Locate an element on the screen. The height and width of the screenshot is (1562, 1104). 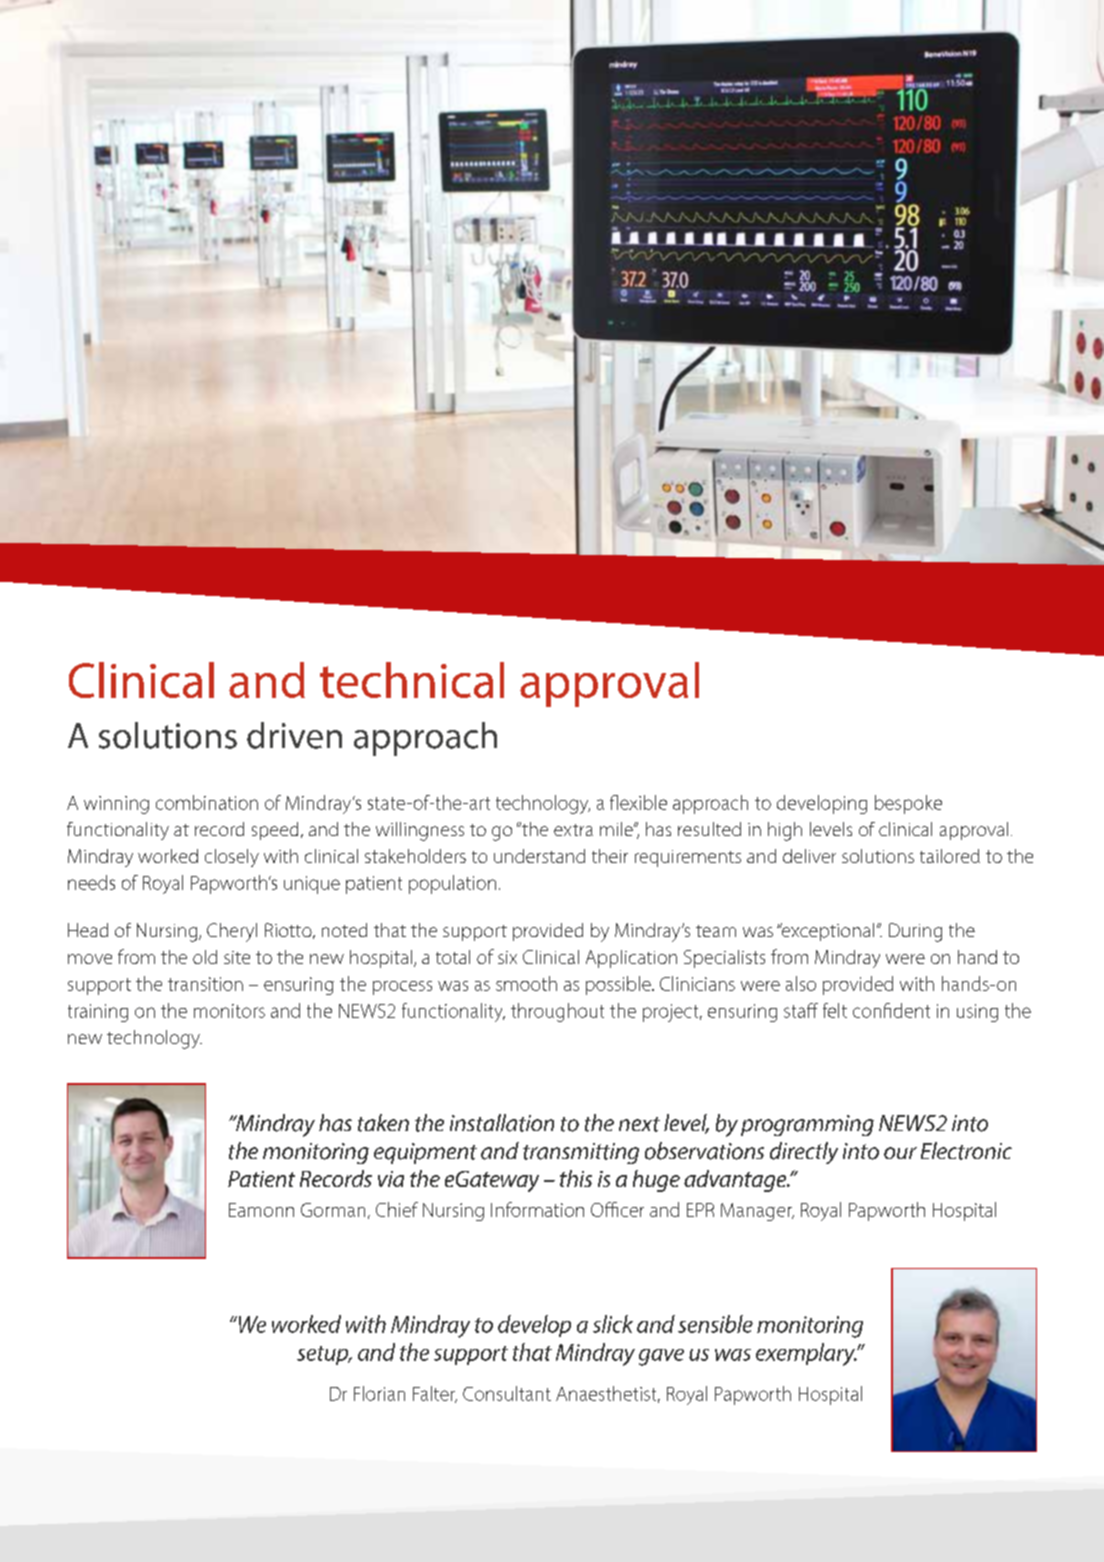
confident is located at coordinates (891, 1010).
